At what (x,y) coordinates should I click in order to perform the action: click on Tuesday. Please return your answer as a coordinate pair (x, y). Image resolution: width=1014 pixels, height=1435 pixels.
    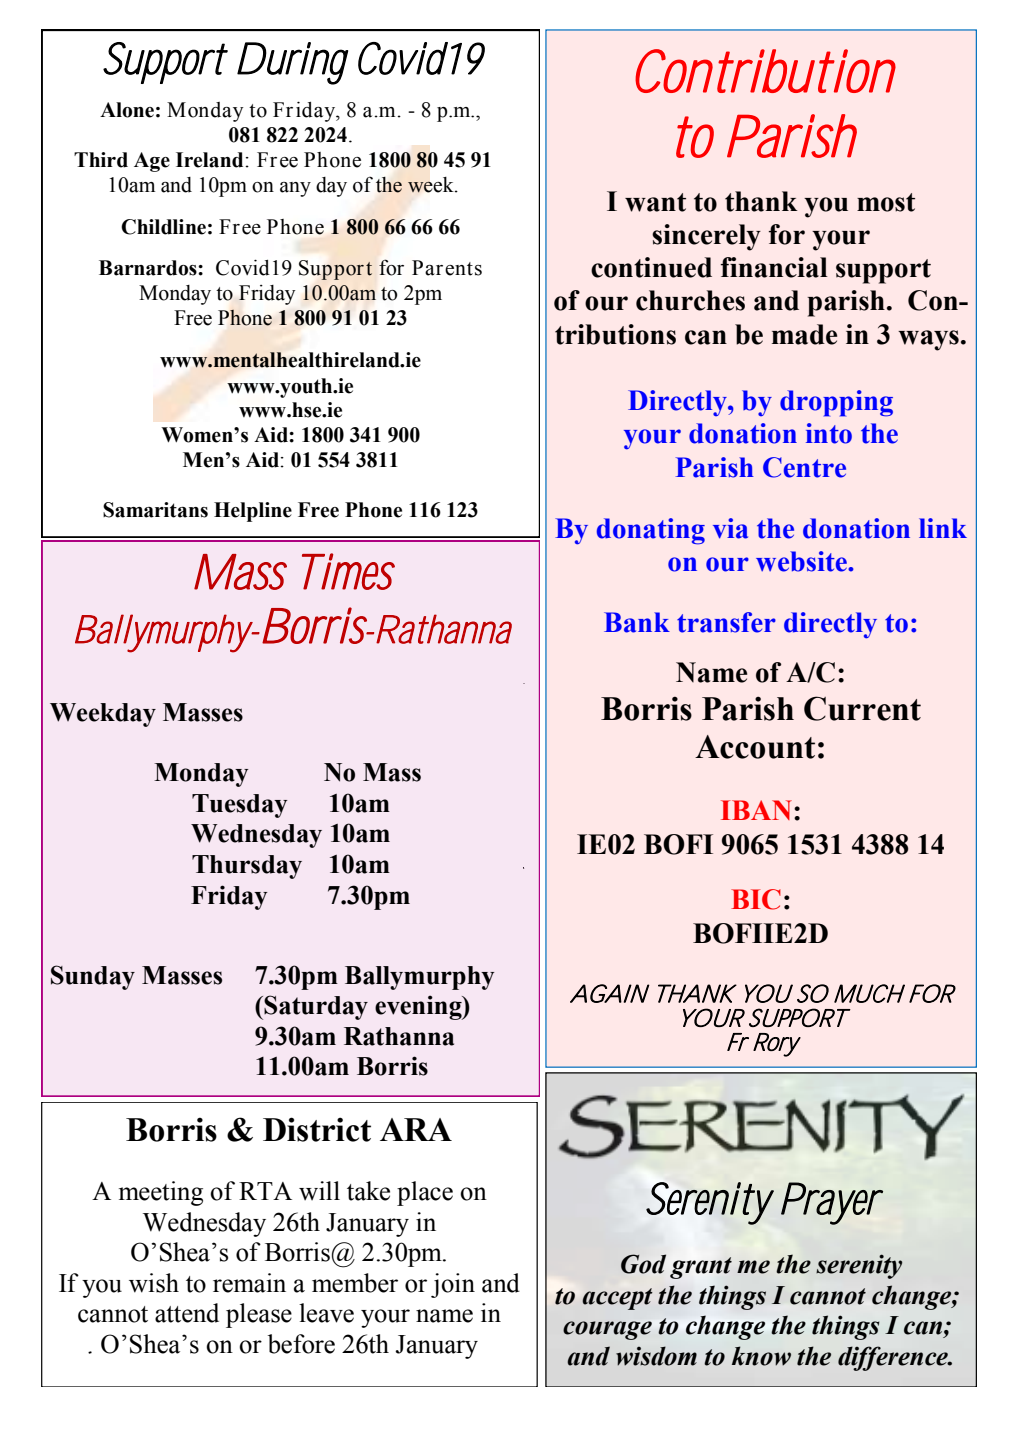
    Looking at the image, I should click on (240, 806).
